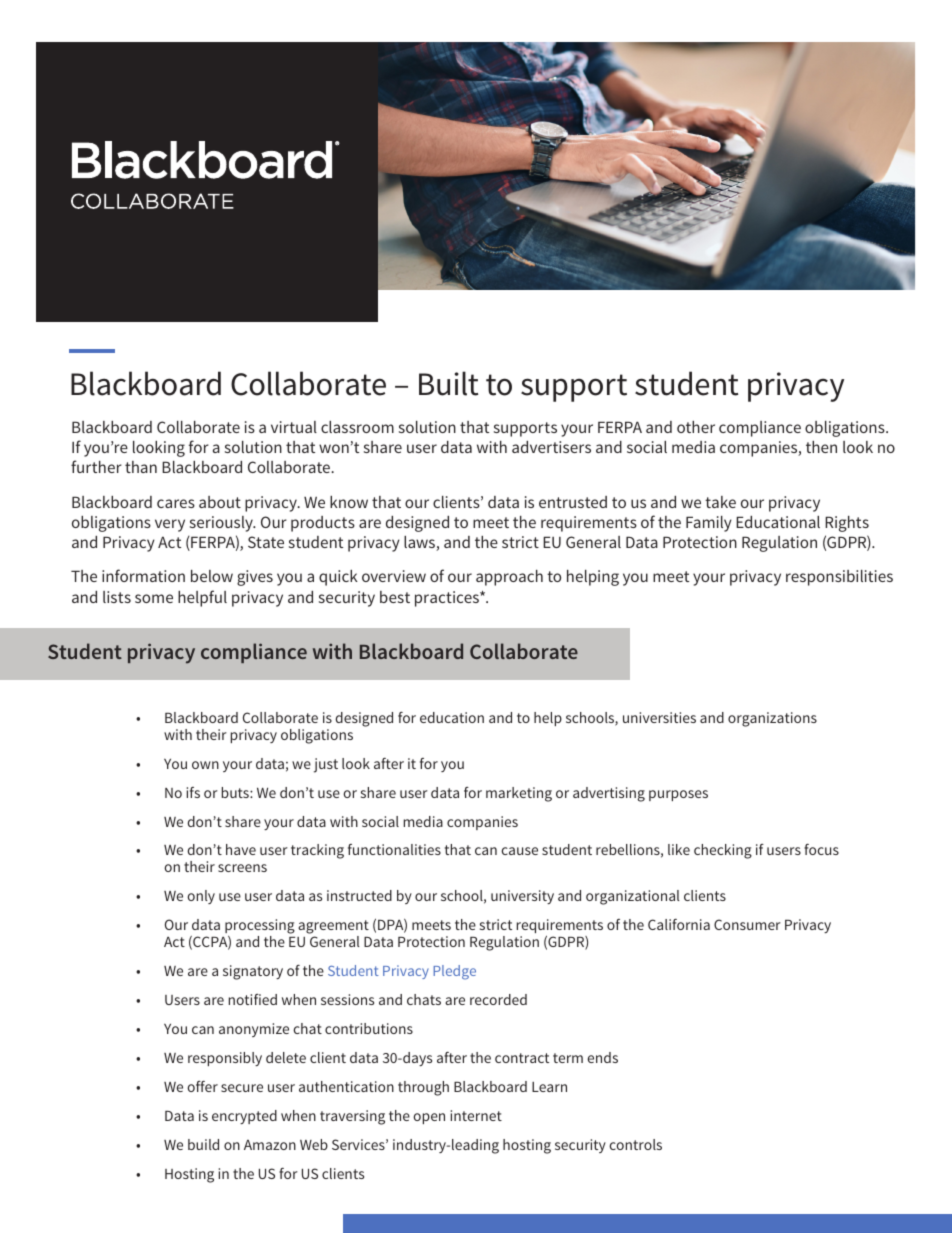  What do you see at coordinates (203, 1144) in the image?
I see `build` at bounding box center [203, 1144].
